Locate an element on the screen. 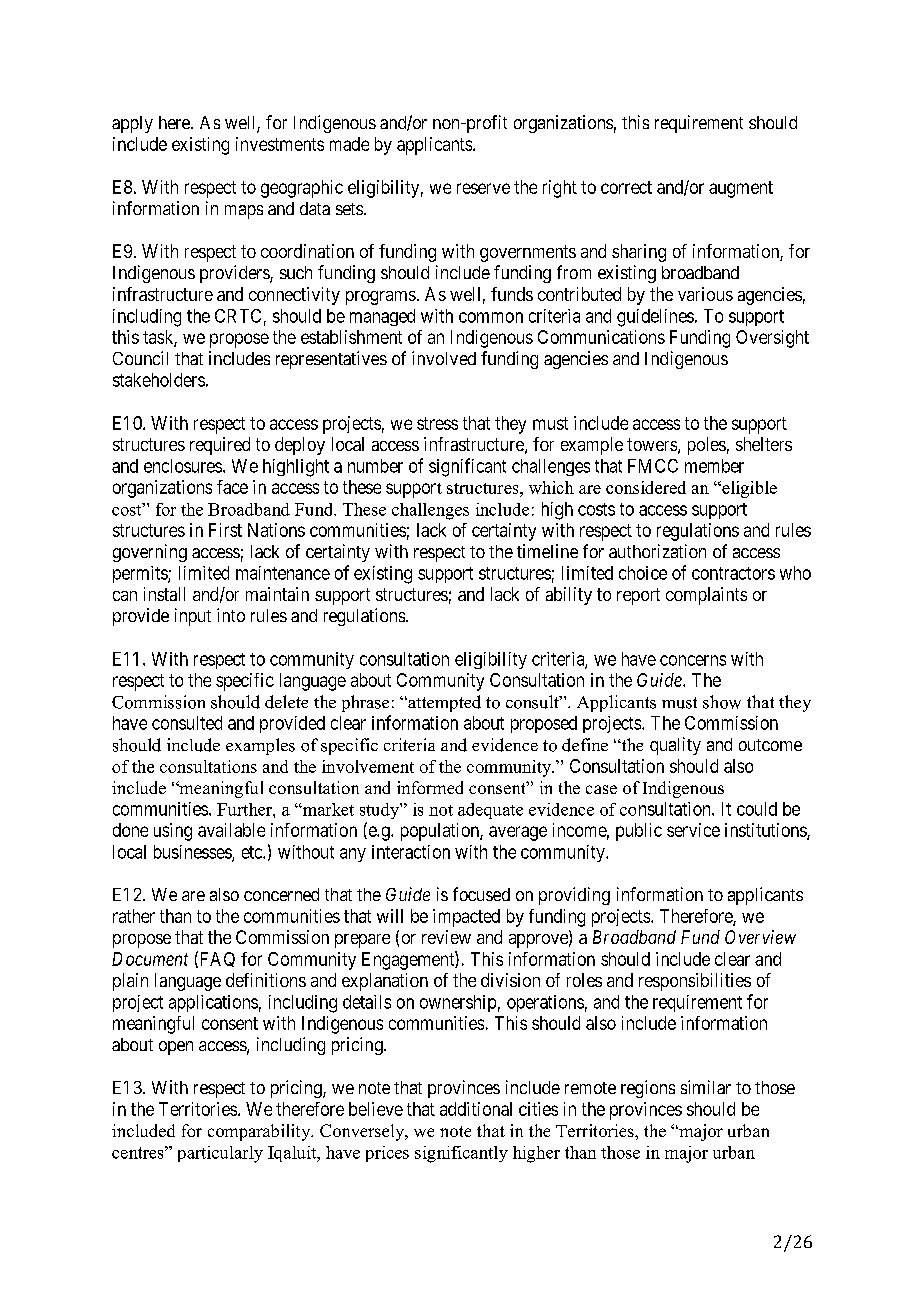 This screenshot has height=1308, width=924. input is located at coordinates (193, 617).
